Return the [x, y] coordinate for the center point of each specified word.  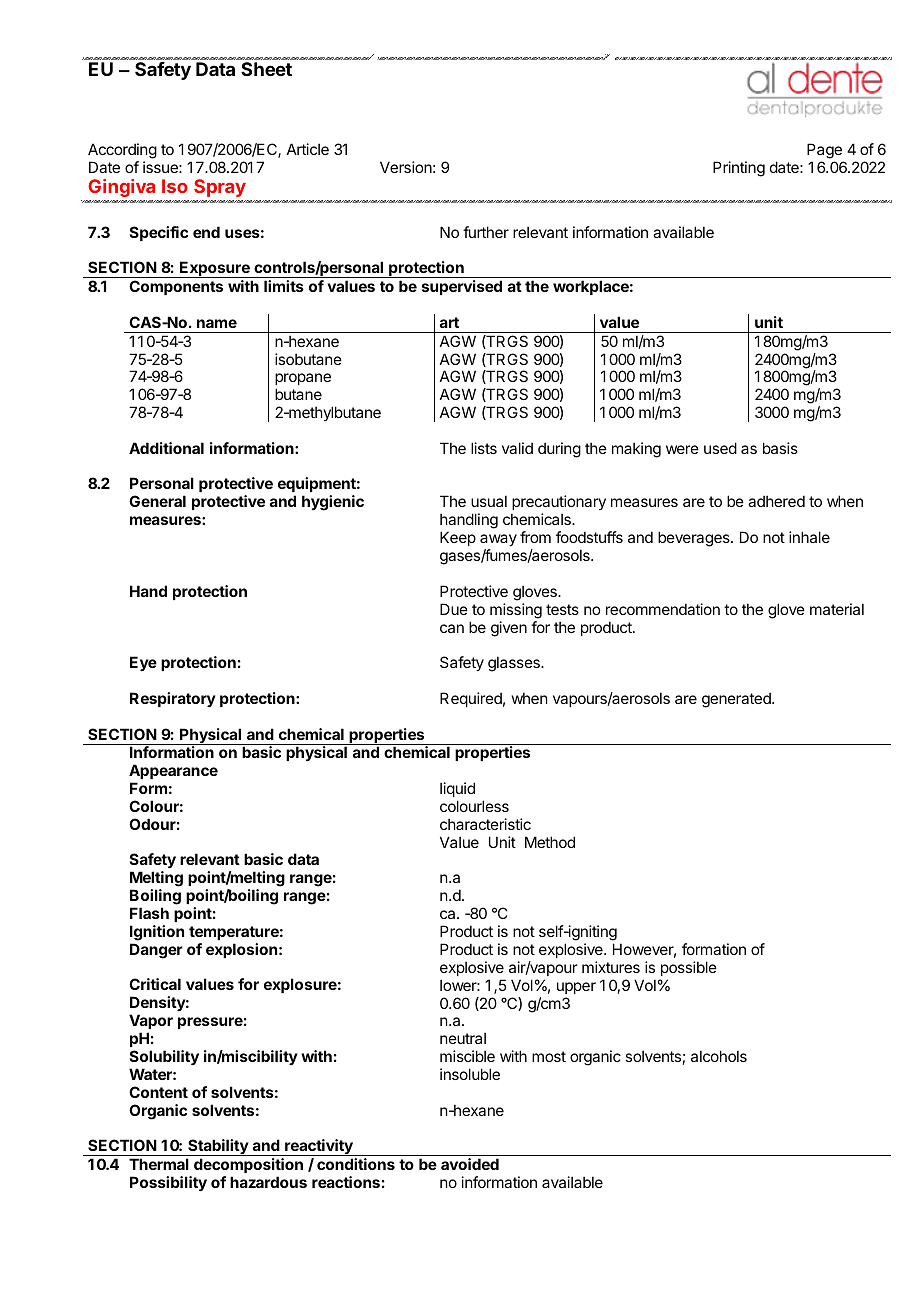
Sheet [266, 69]
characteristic [485, 824]
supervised [462, 287]
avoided [470, 1164]
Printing [739, 169]
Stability [218, 1147]
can [452, 628]
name [217, 323]
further [486, 232]
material [837, 609]
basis [780, 448]
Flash [149, 913]
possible [689, 968]
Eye [143, 663]
